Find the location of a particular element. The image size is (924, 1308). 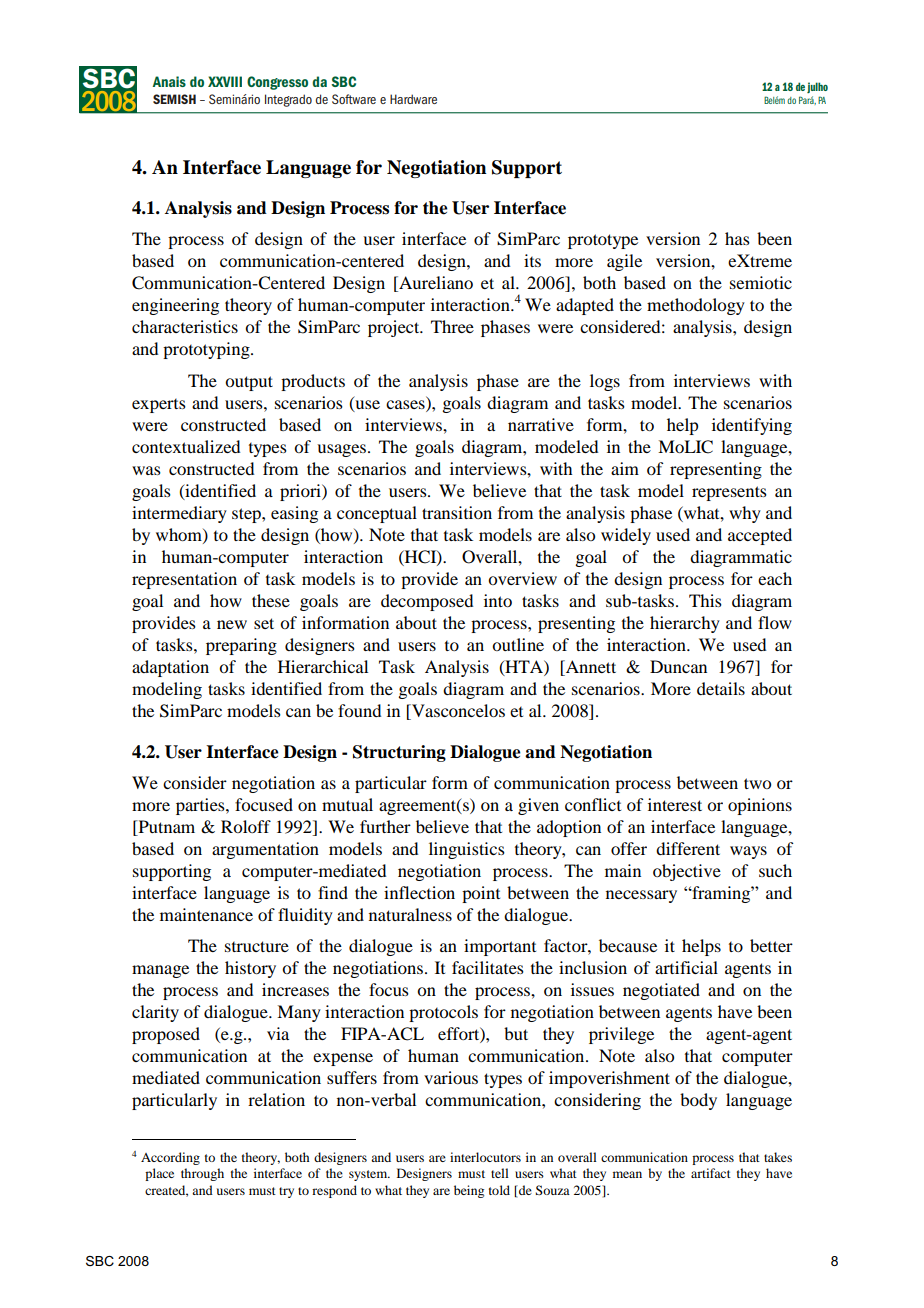

contextualized is located at coordinates (186, 446).
